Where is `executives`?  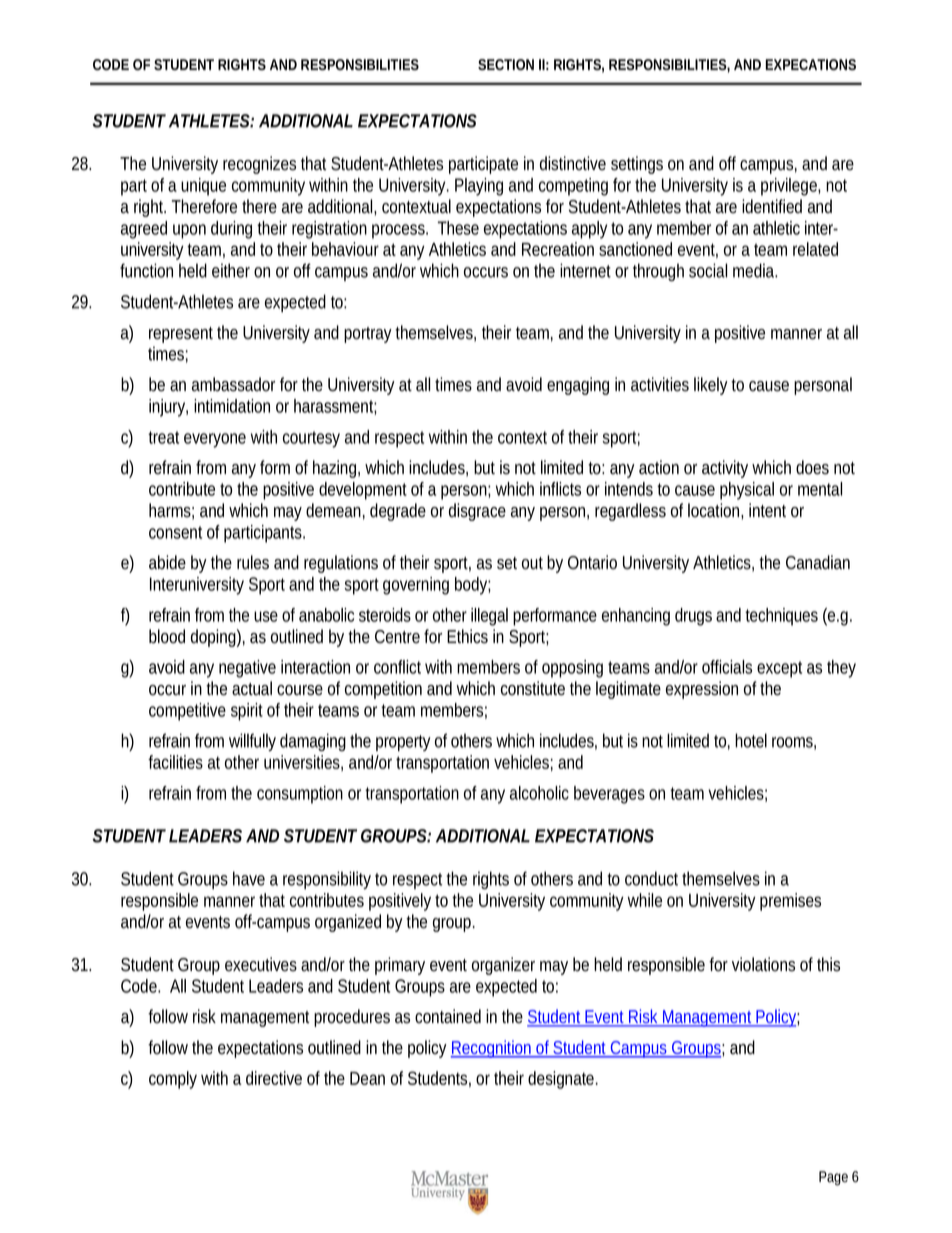
executives is located at coordinates (263, 964).
